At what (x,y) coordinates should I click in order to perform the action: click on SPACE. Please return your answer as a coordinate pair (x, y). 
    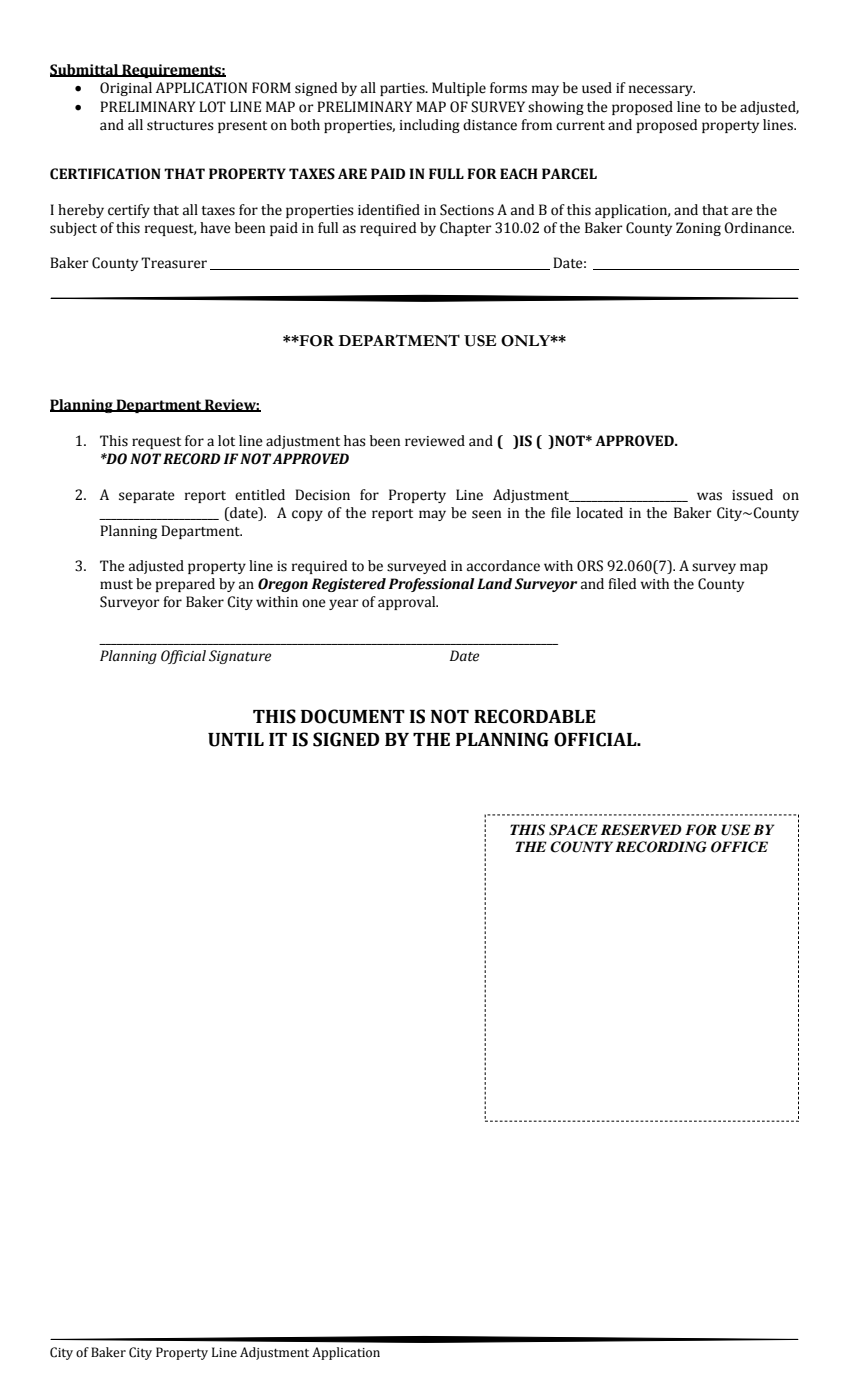
    Looking at the image, I should click on (573, 830).
